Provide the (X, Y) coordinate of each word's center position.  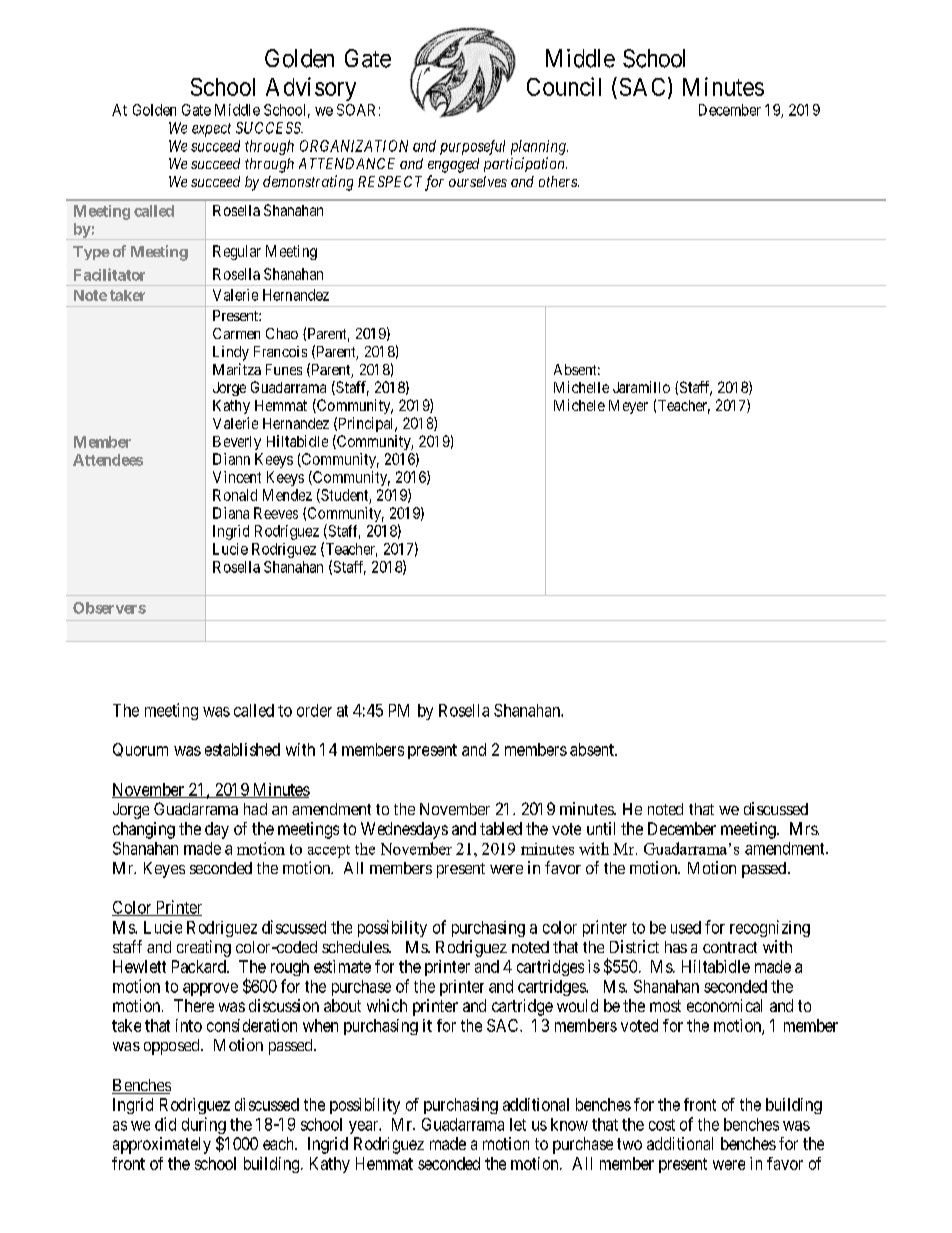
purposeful (472, 147)
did (165, 1124)
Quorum (140, 750)
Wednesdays (404, 830)
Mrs (804, 828)
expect (211, 130)
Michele (579, 405)
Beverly (237, 443)
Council (564, 86)
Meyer (628, 407)
